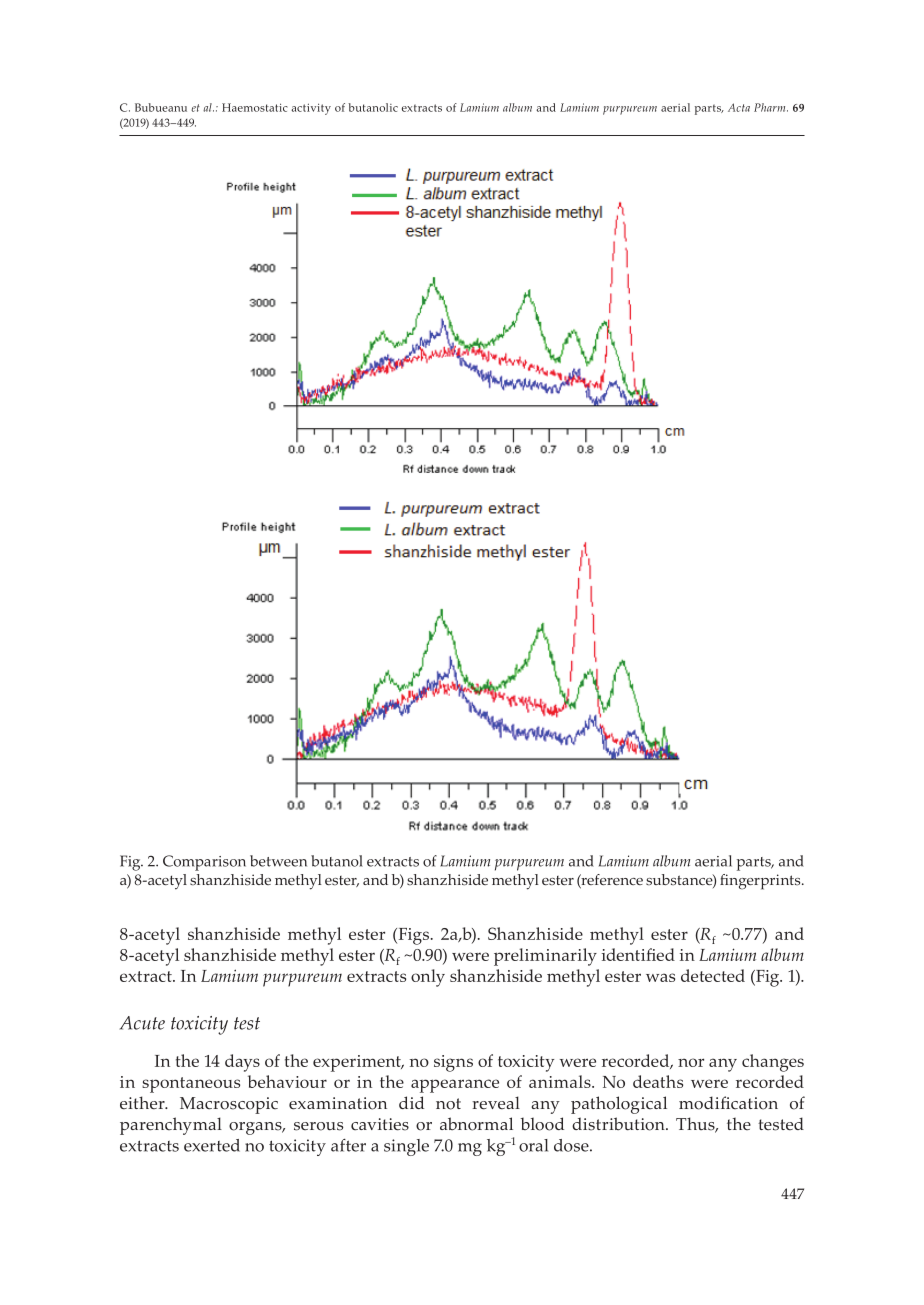  I want to click on activity, so click(311, 109).
